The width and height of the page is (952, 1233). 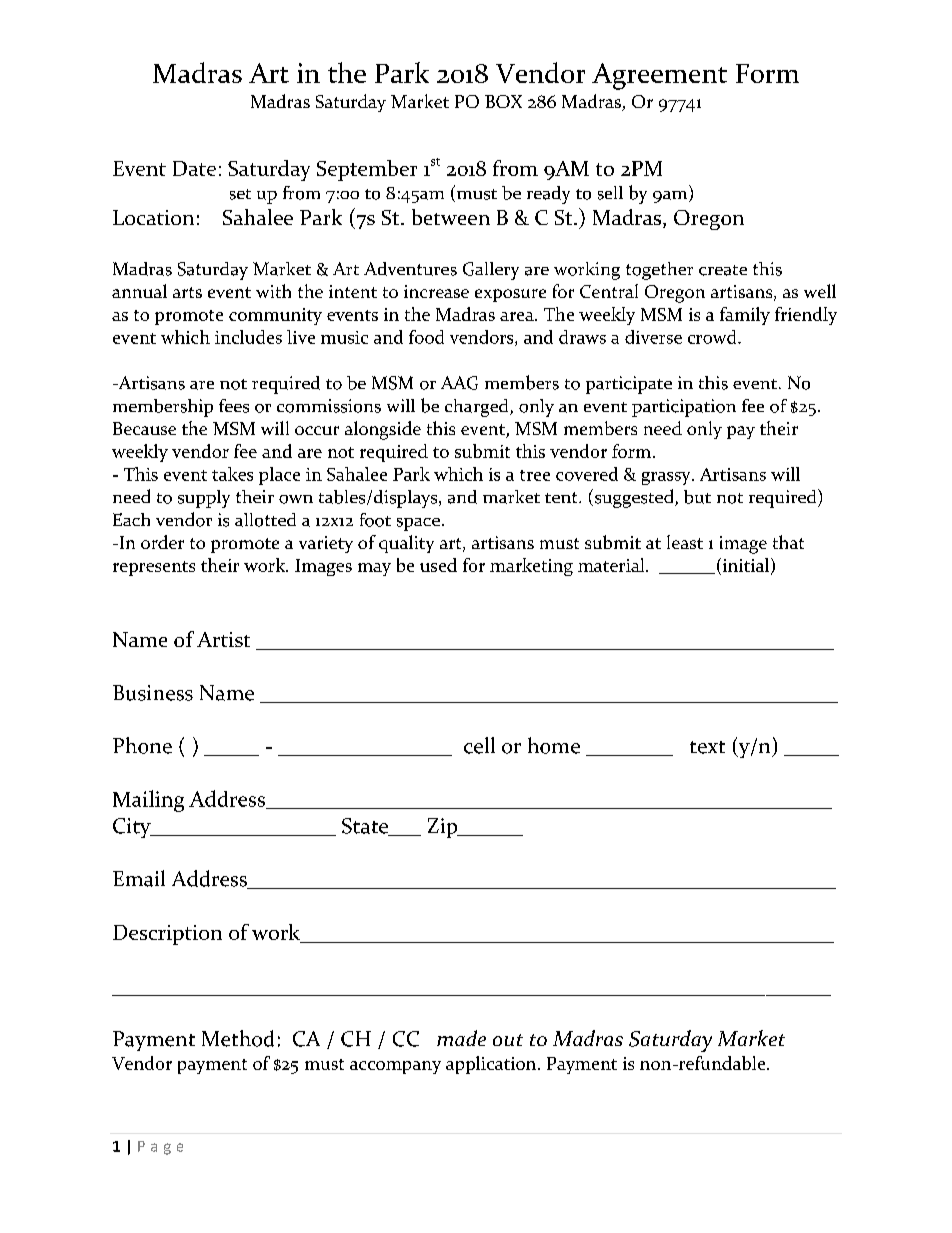 What do you see at coordinates (478, 408) in the page?
I see `charged` at bounding box center [478, 408].
